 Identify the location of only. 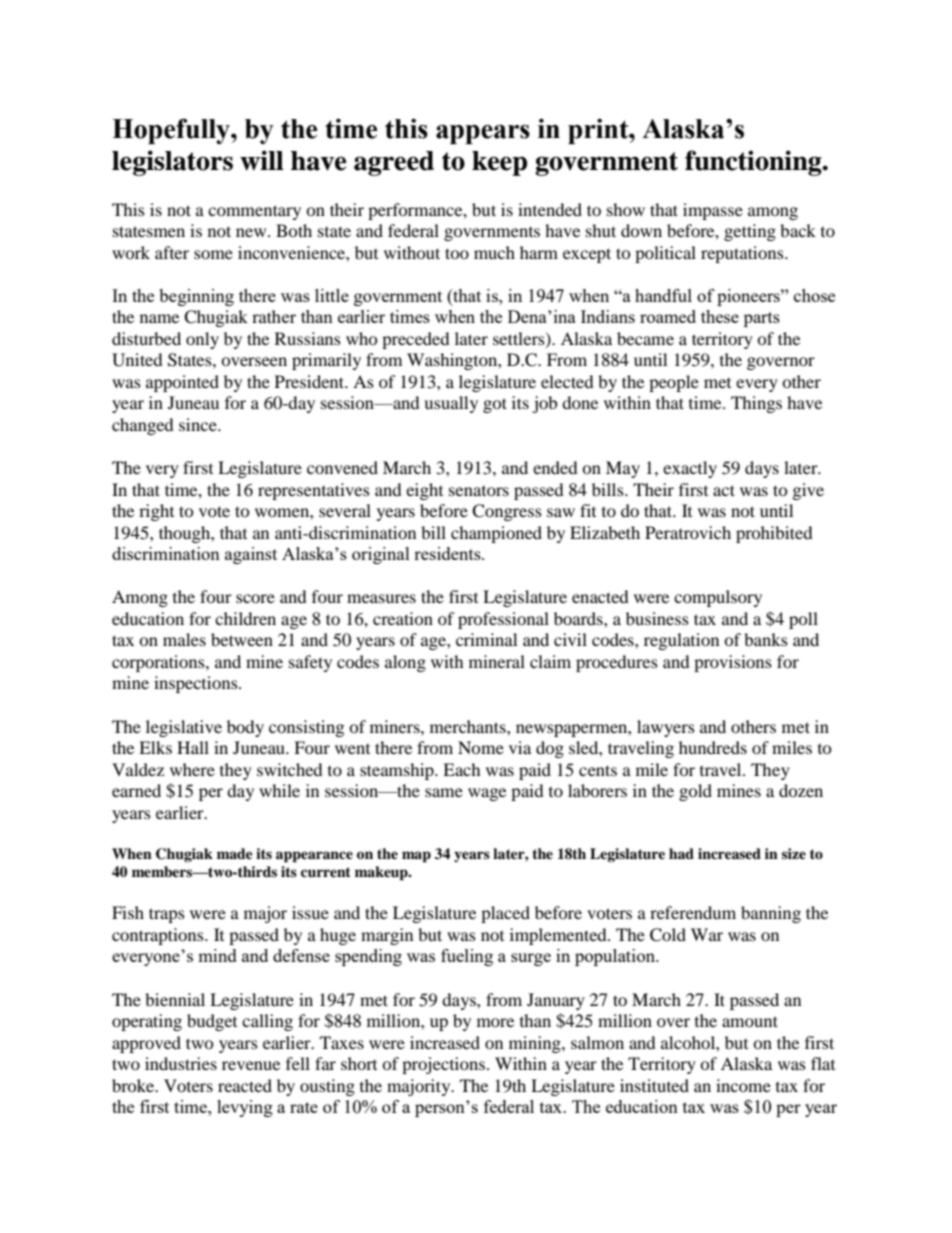
(202, 340).
